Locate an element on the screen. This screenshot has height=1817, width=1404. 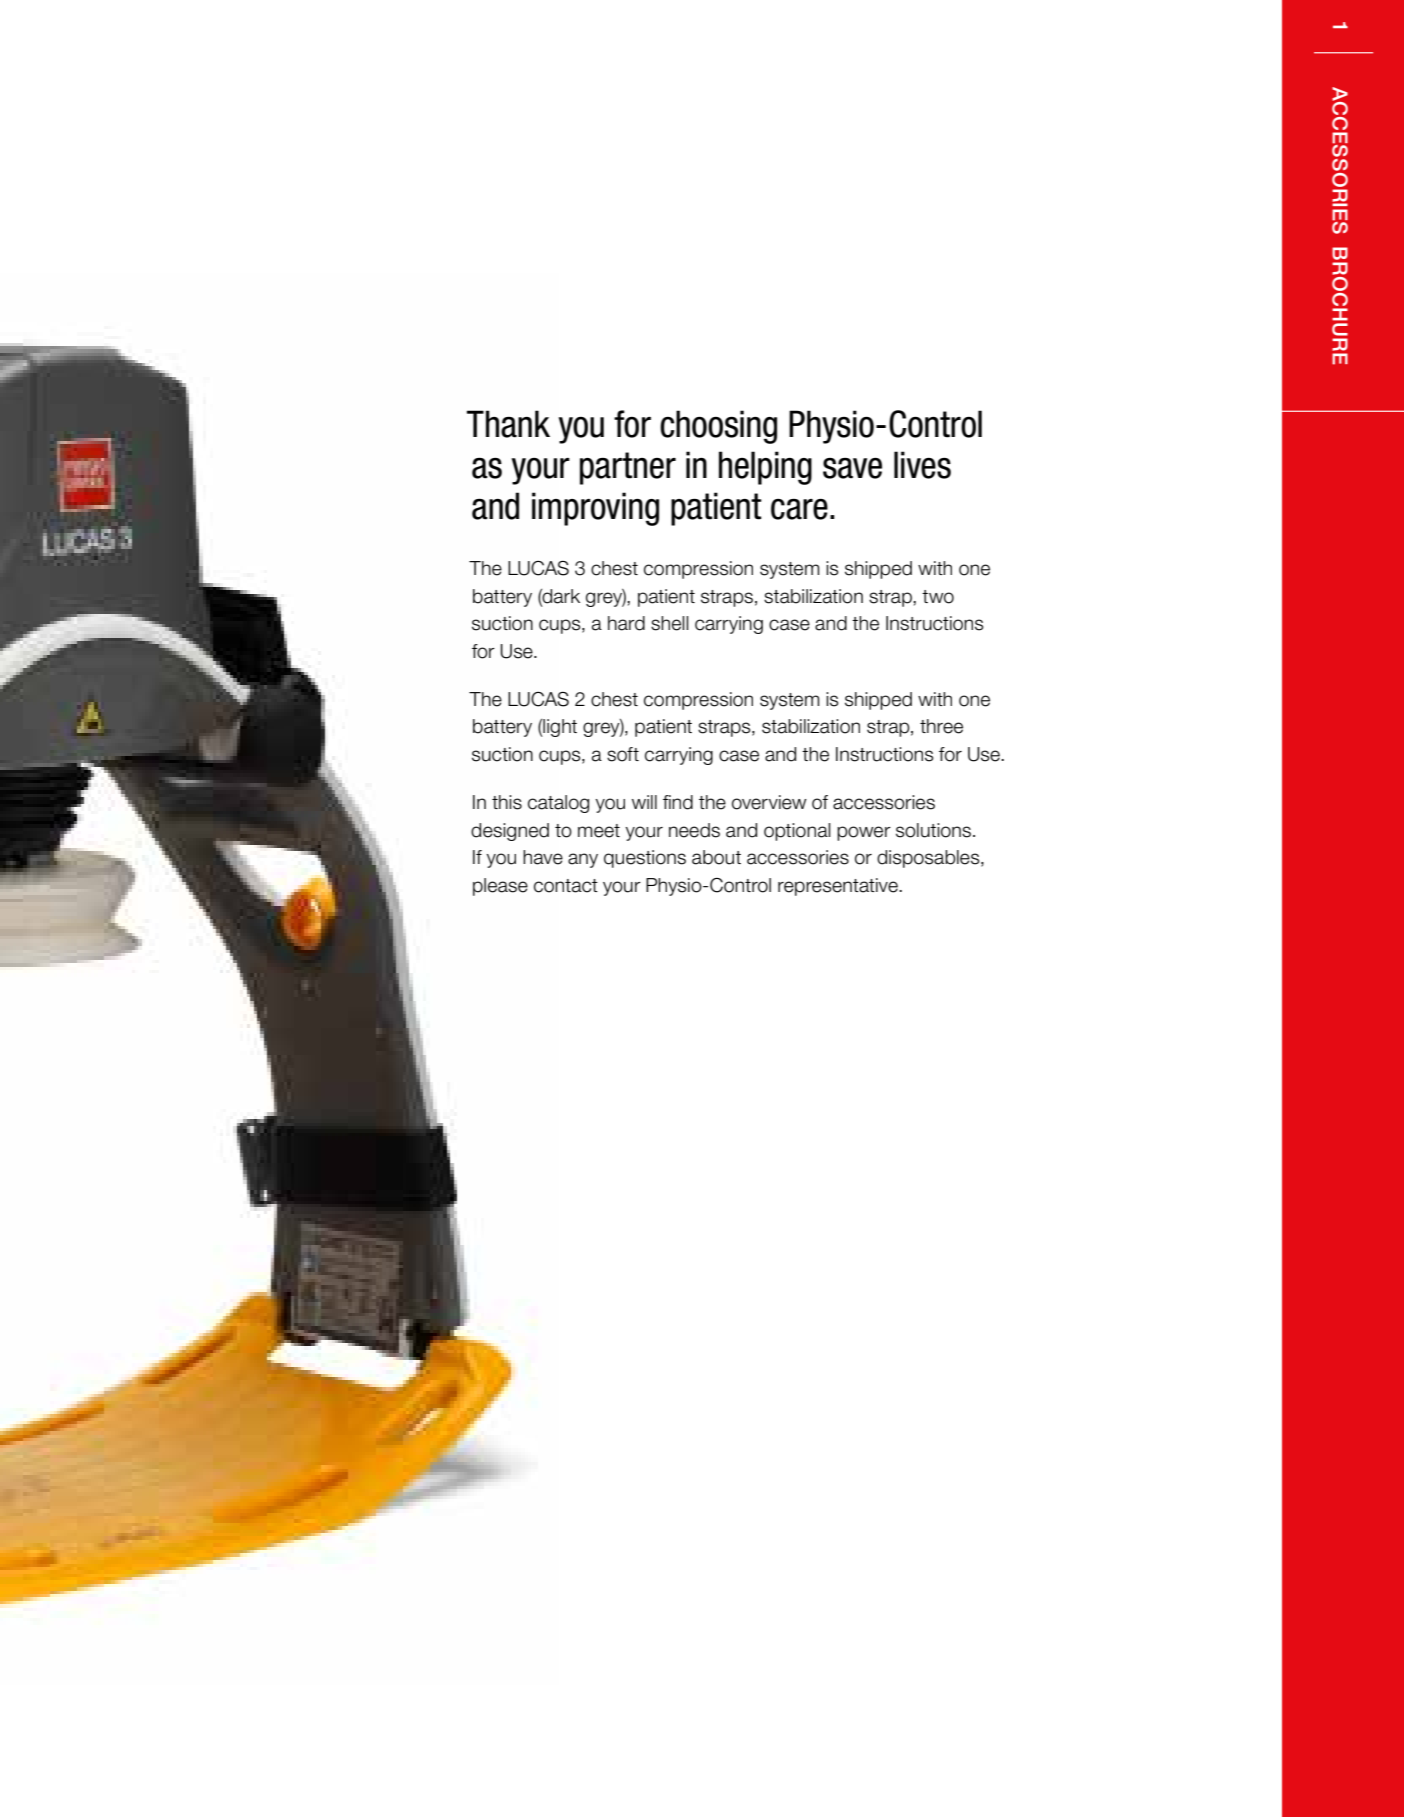
Thank is located at coordinates (508, 424).
